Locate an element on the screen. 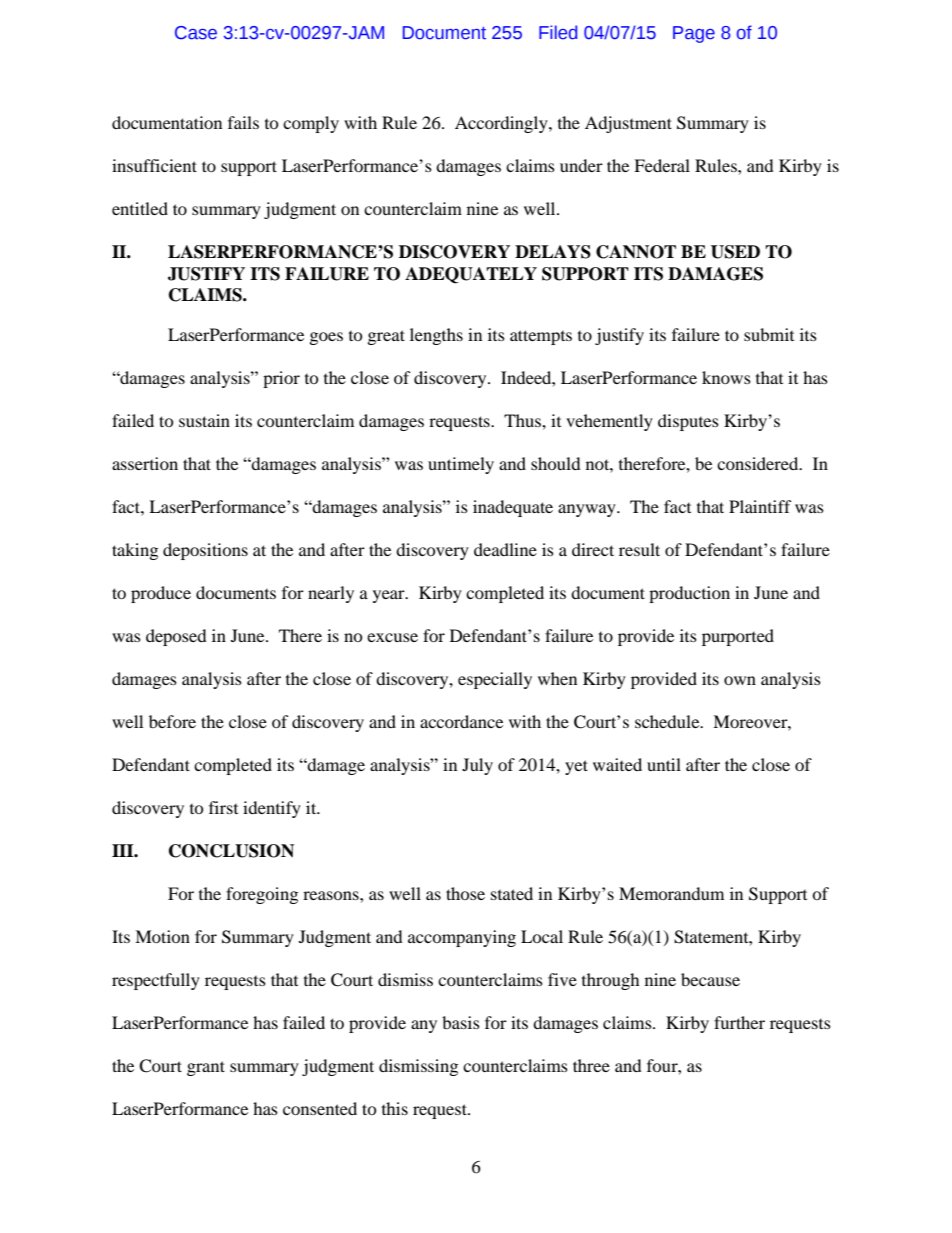 This screenshot has width=952, height=1233. Page is located at coordinates (694, 34).
